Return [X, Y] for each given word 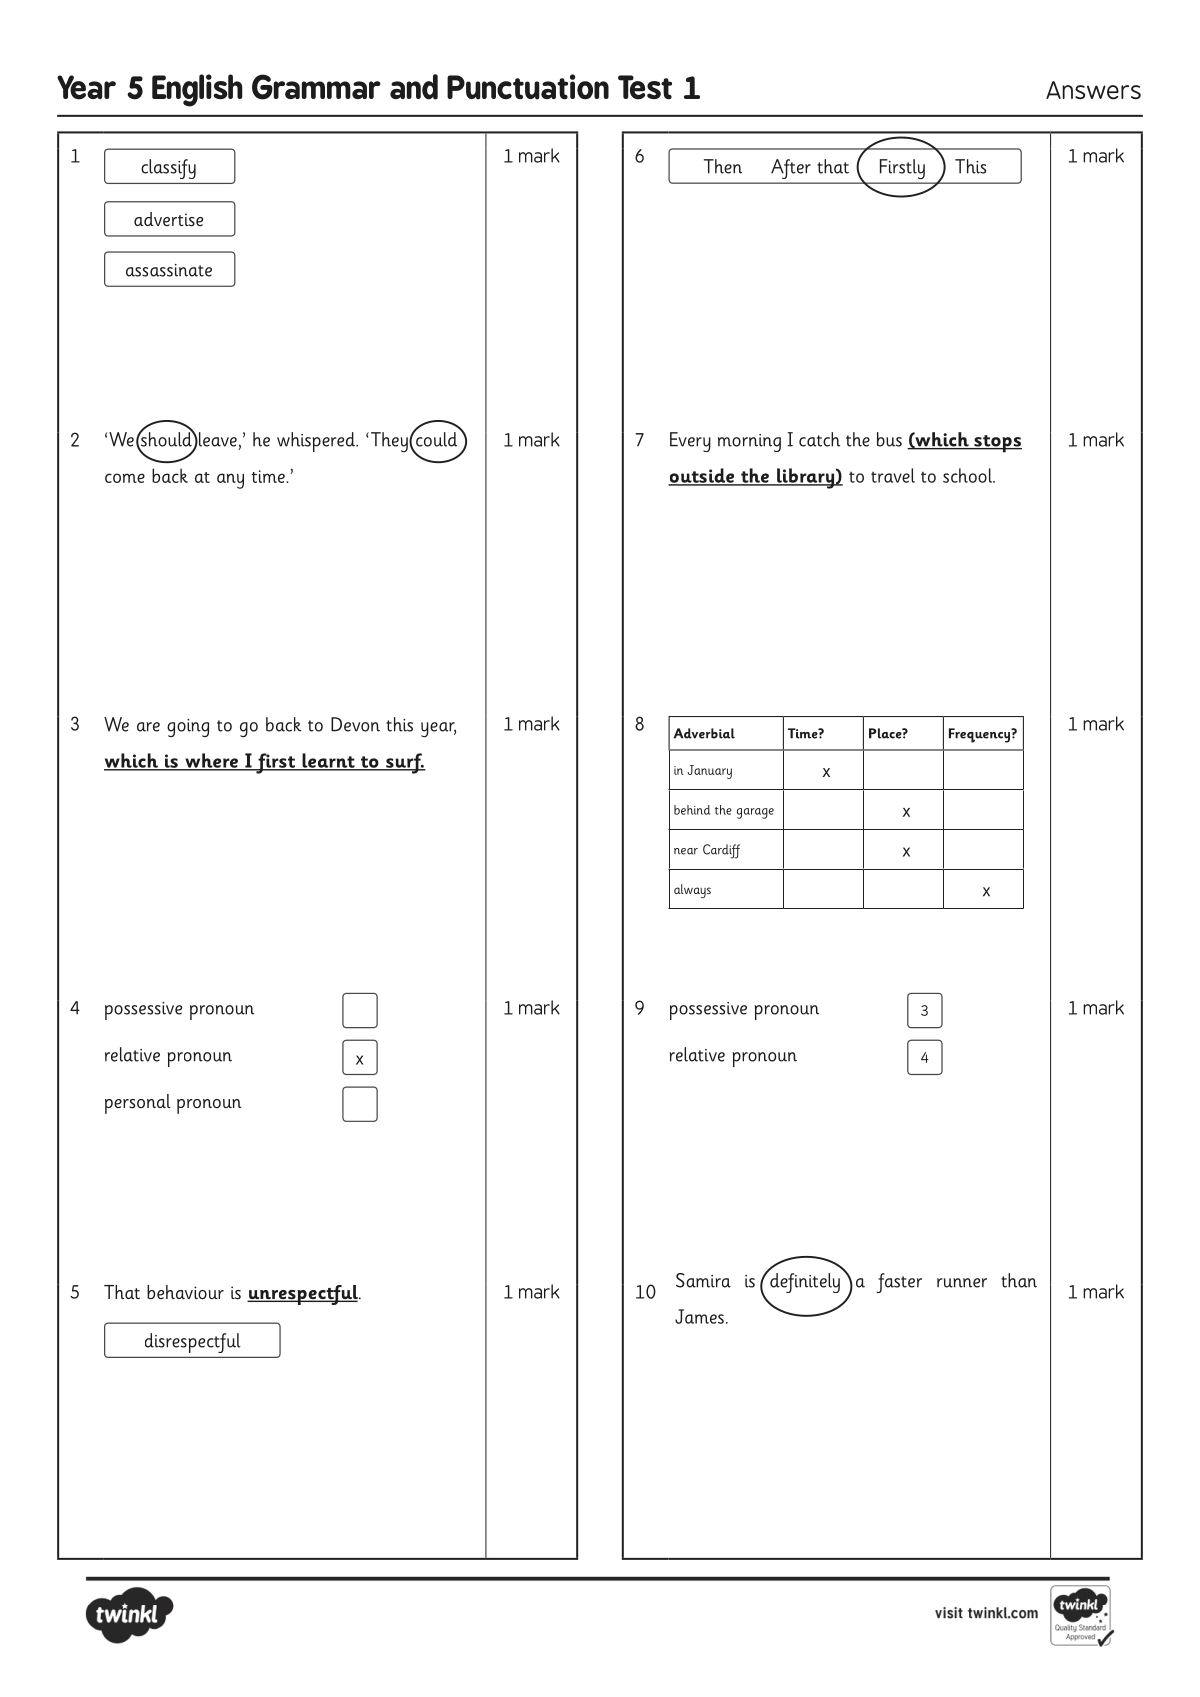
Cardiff [721, 851]
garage [755, 813]
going [188, 728]
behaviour [185, 1292]
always [692, 891]
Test [645, 87]
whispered [317, 442]
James [699, 1316]
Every [690, 442]
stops [997, 444]
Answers [1093, 90]
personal [138, 1104]
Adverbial [704, 733]
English [197, 90]
